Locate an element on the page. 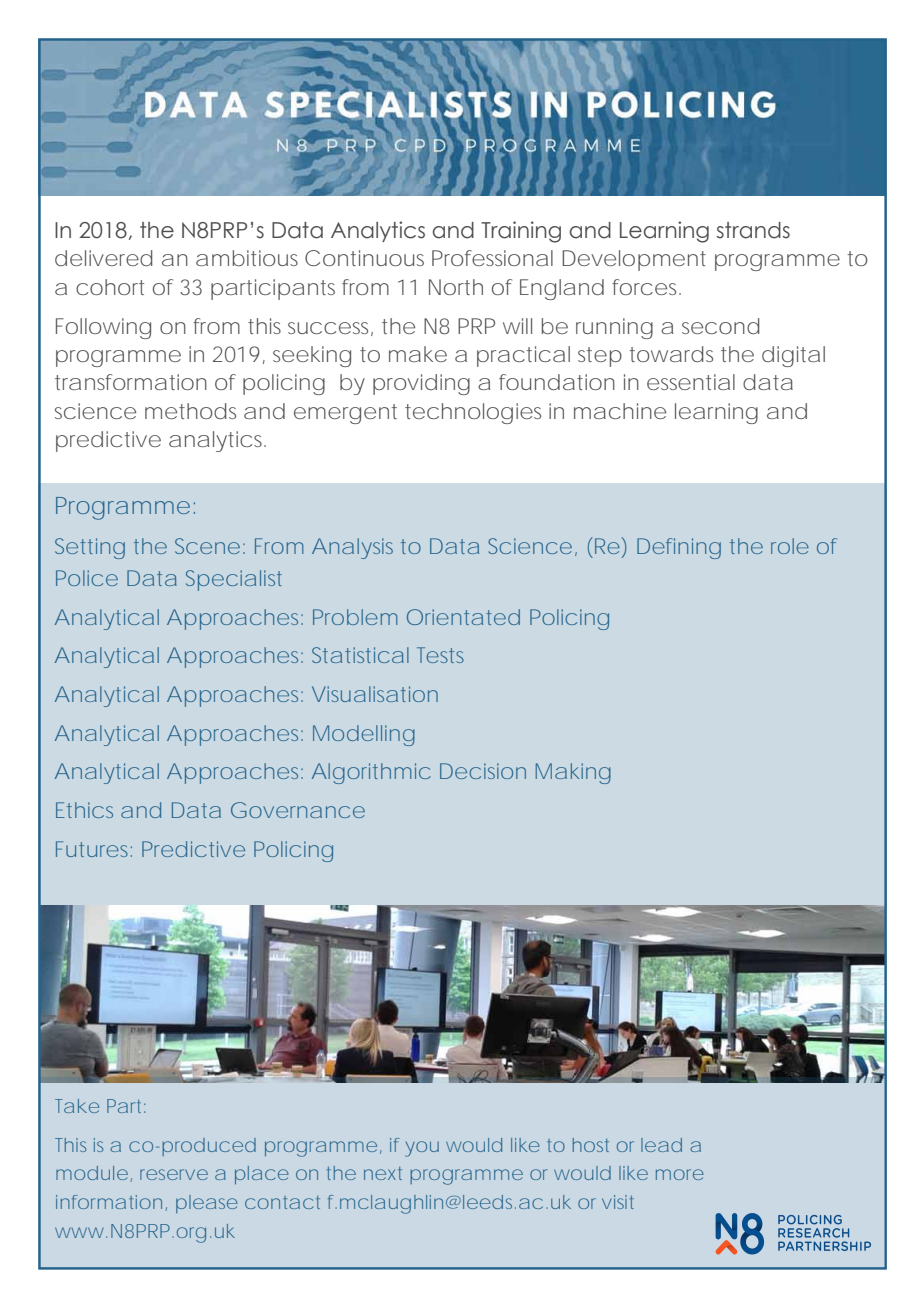 Image resolution: width=924 pixels, height=1308 pixels. Defining is located at coordinates (679, 548).
